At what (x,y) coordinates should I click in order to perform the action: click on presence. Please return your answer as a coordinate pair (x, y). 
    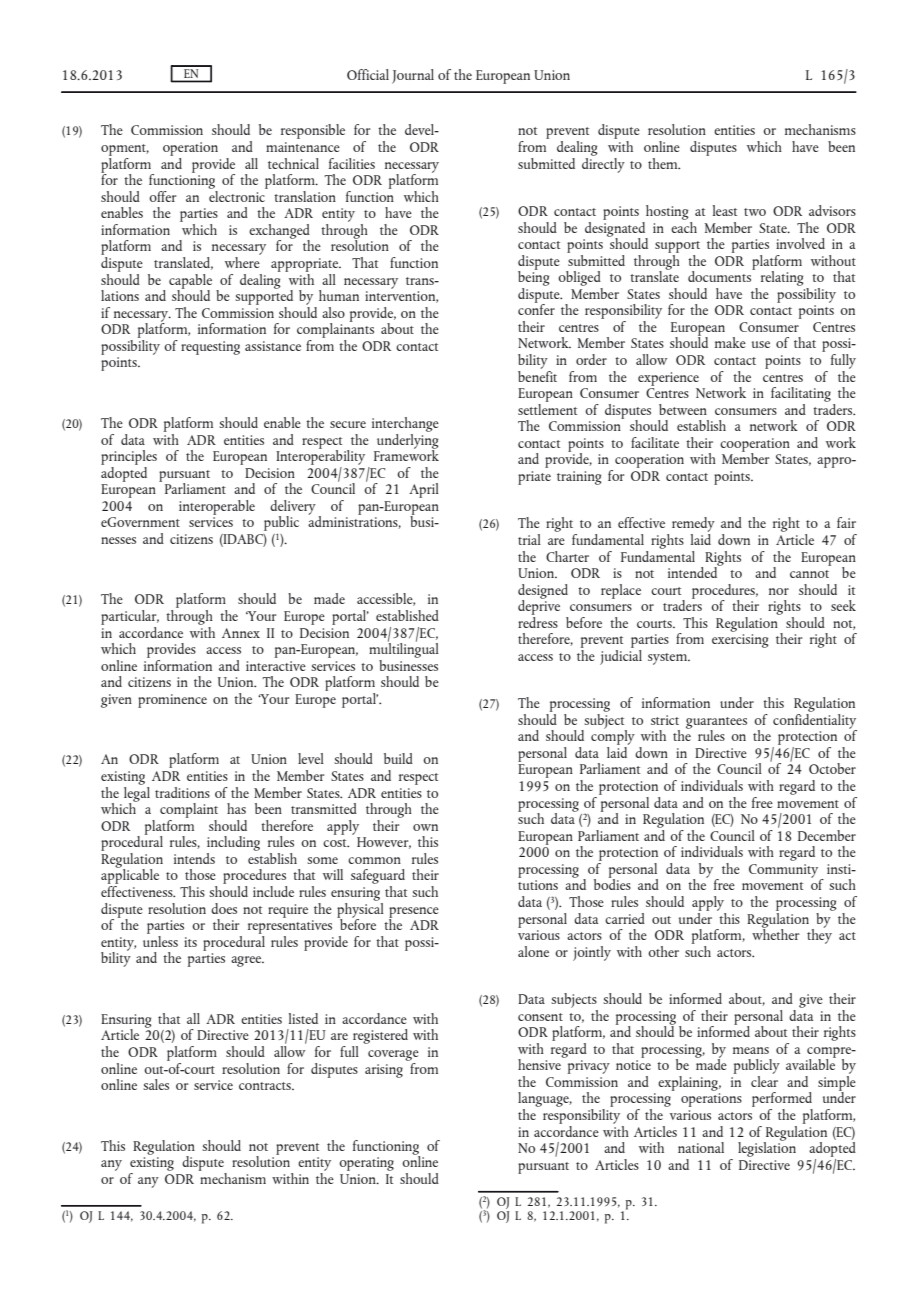
    Looking at the image, I should click on (414, 913).
